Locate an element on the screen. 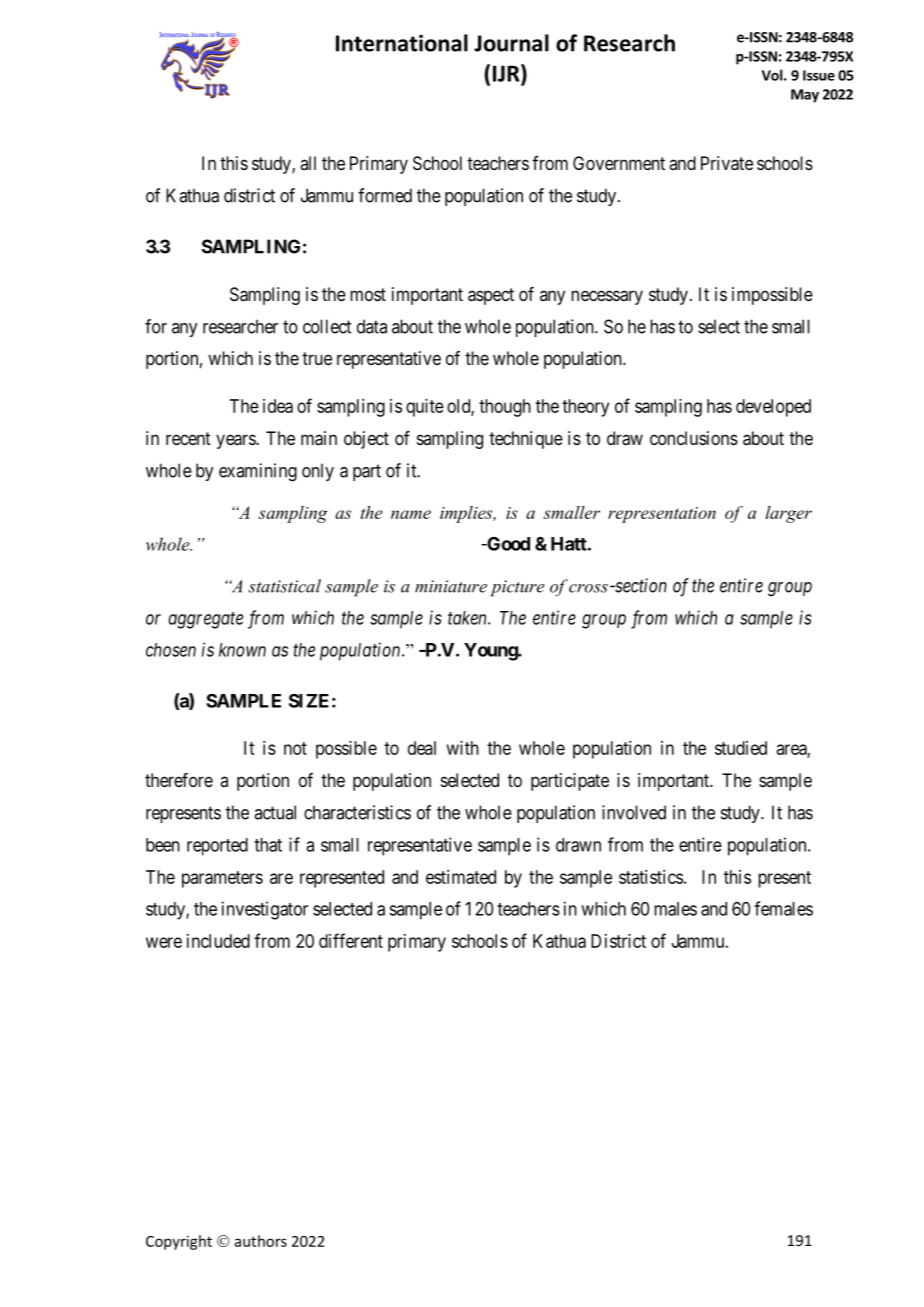  estimated is located at coordinates (461, 877).
